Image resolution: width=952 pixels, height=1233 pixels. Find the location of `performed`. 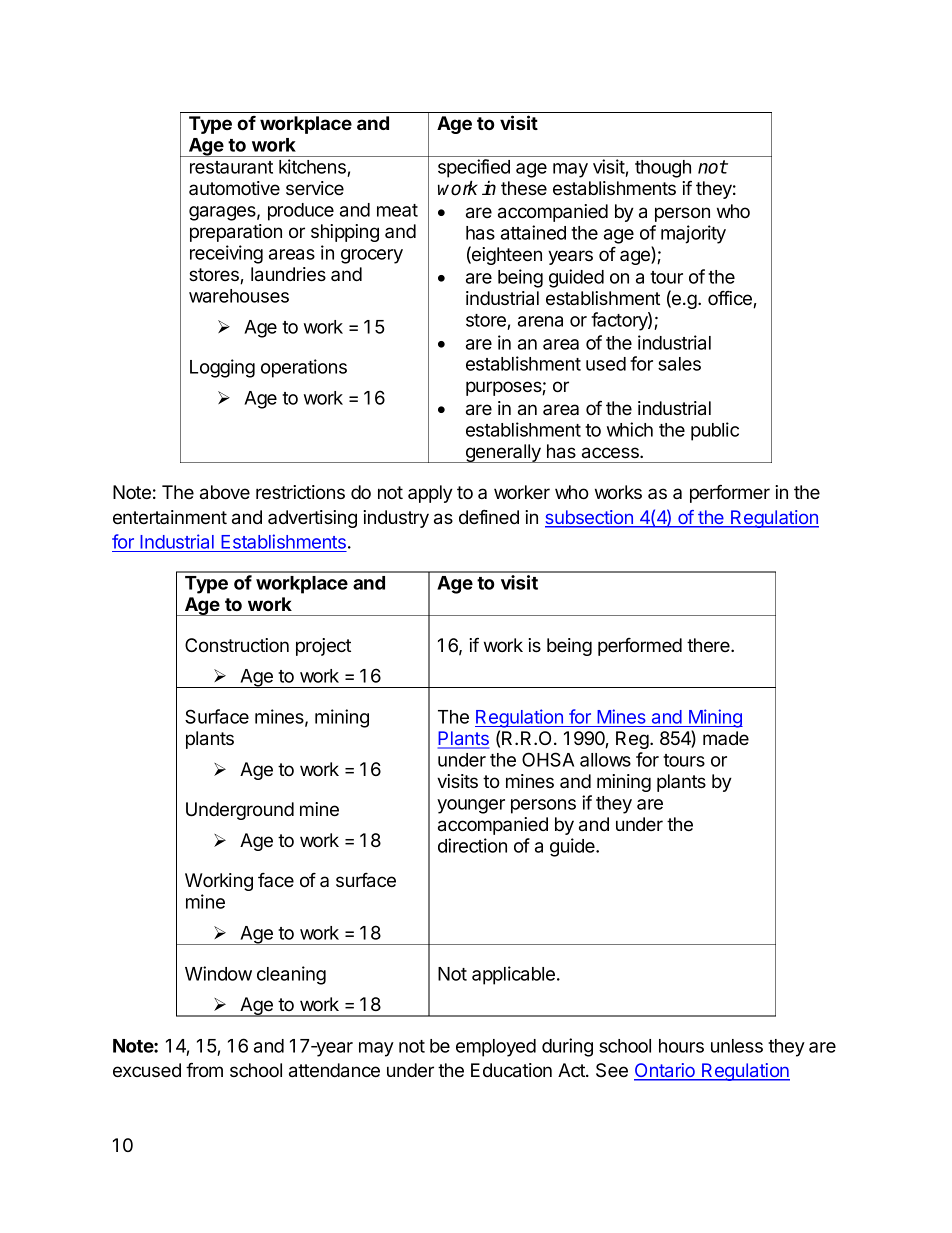

performed is located at coordinates (640, 647).
